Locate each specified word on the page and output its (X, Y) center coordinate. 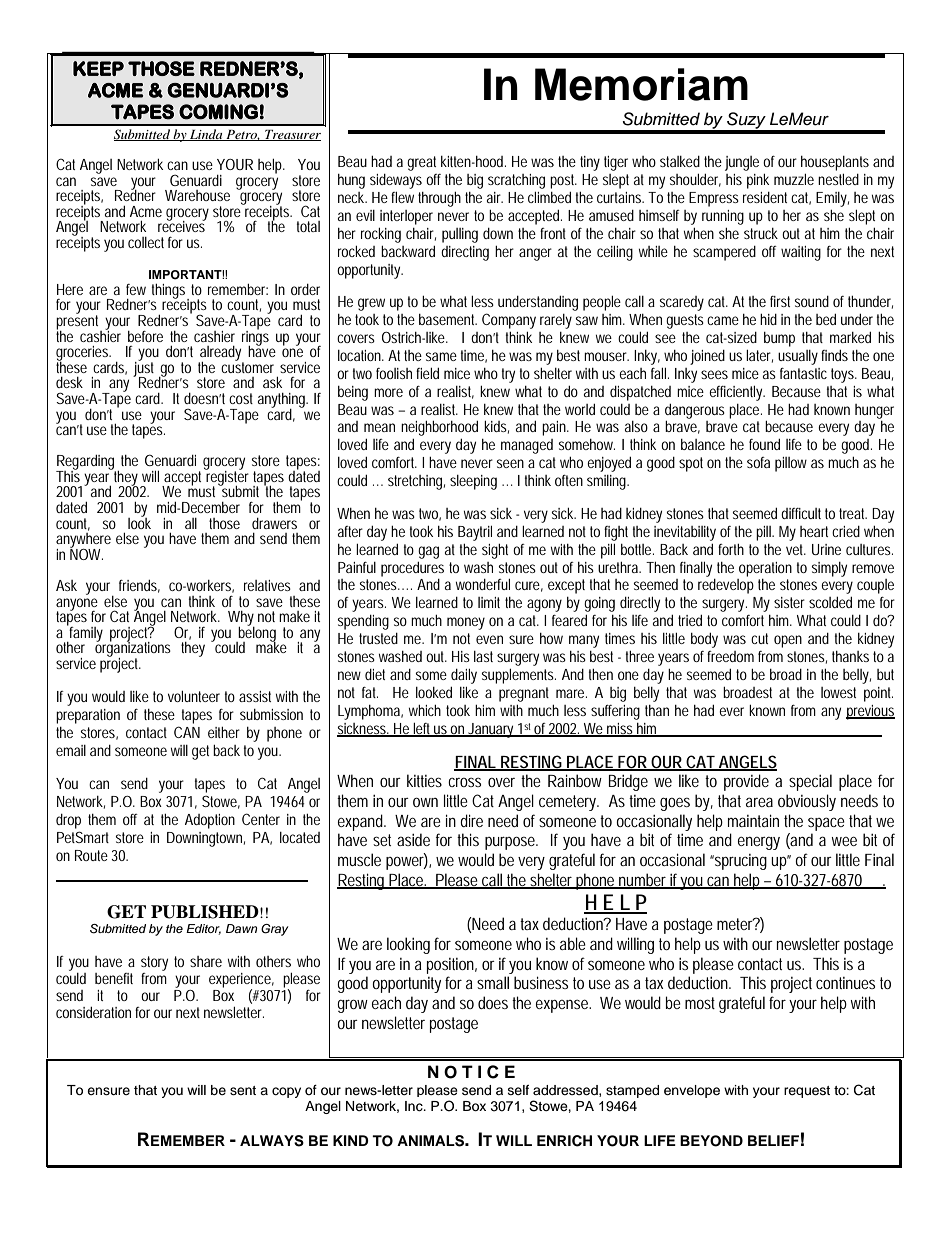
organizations (133, 650)
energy (759, 843)
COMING (218, 112)
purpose (511, 843)
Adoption (210, 821)
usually (798, 357)
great (421, 163)
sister (789, 602)
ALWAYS (272, 1141)
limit (489, 602)
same (441, 356)
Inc (415, 1106)
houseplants (835, 163)
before (145, 336)
